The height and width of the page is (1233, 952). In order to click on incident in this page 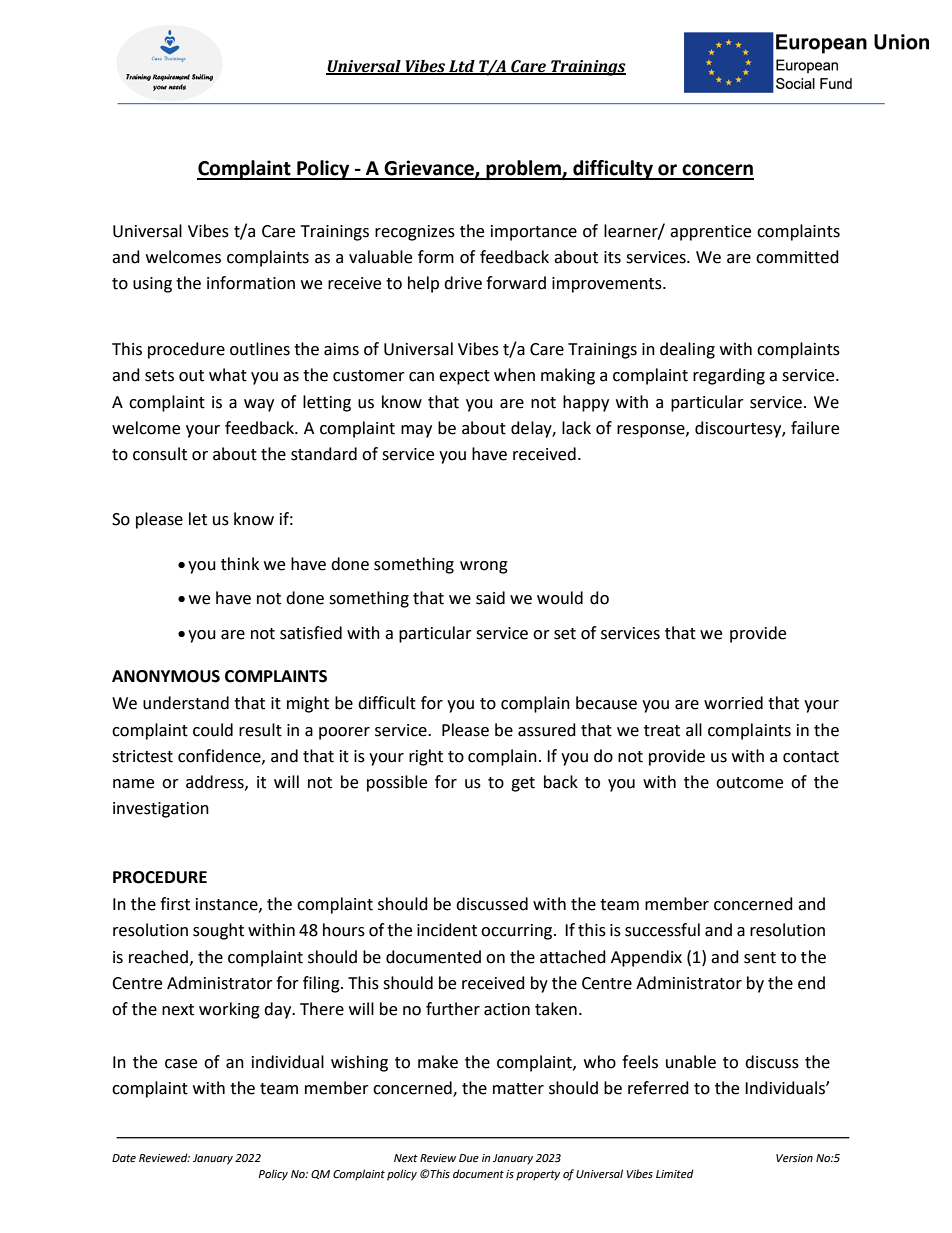, I will do `click(447, 930)`.
